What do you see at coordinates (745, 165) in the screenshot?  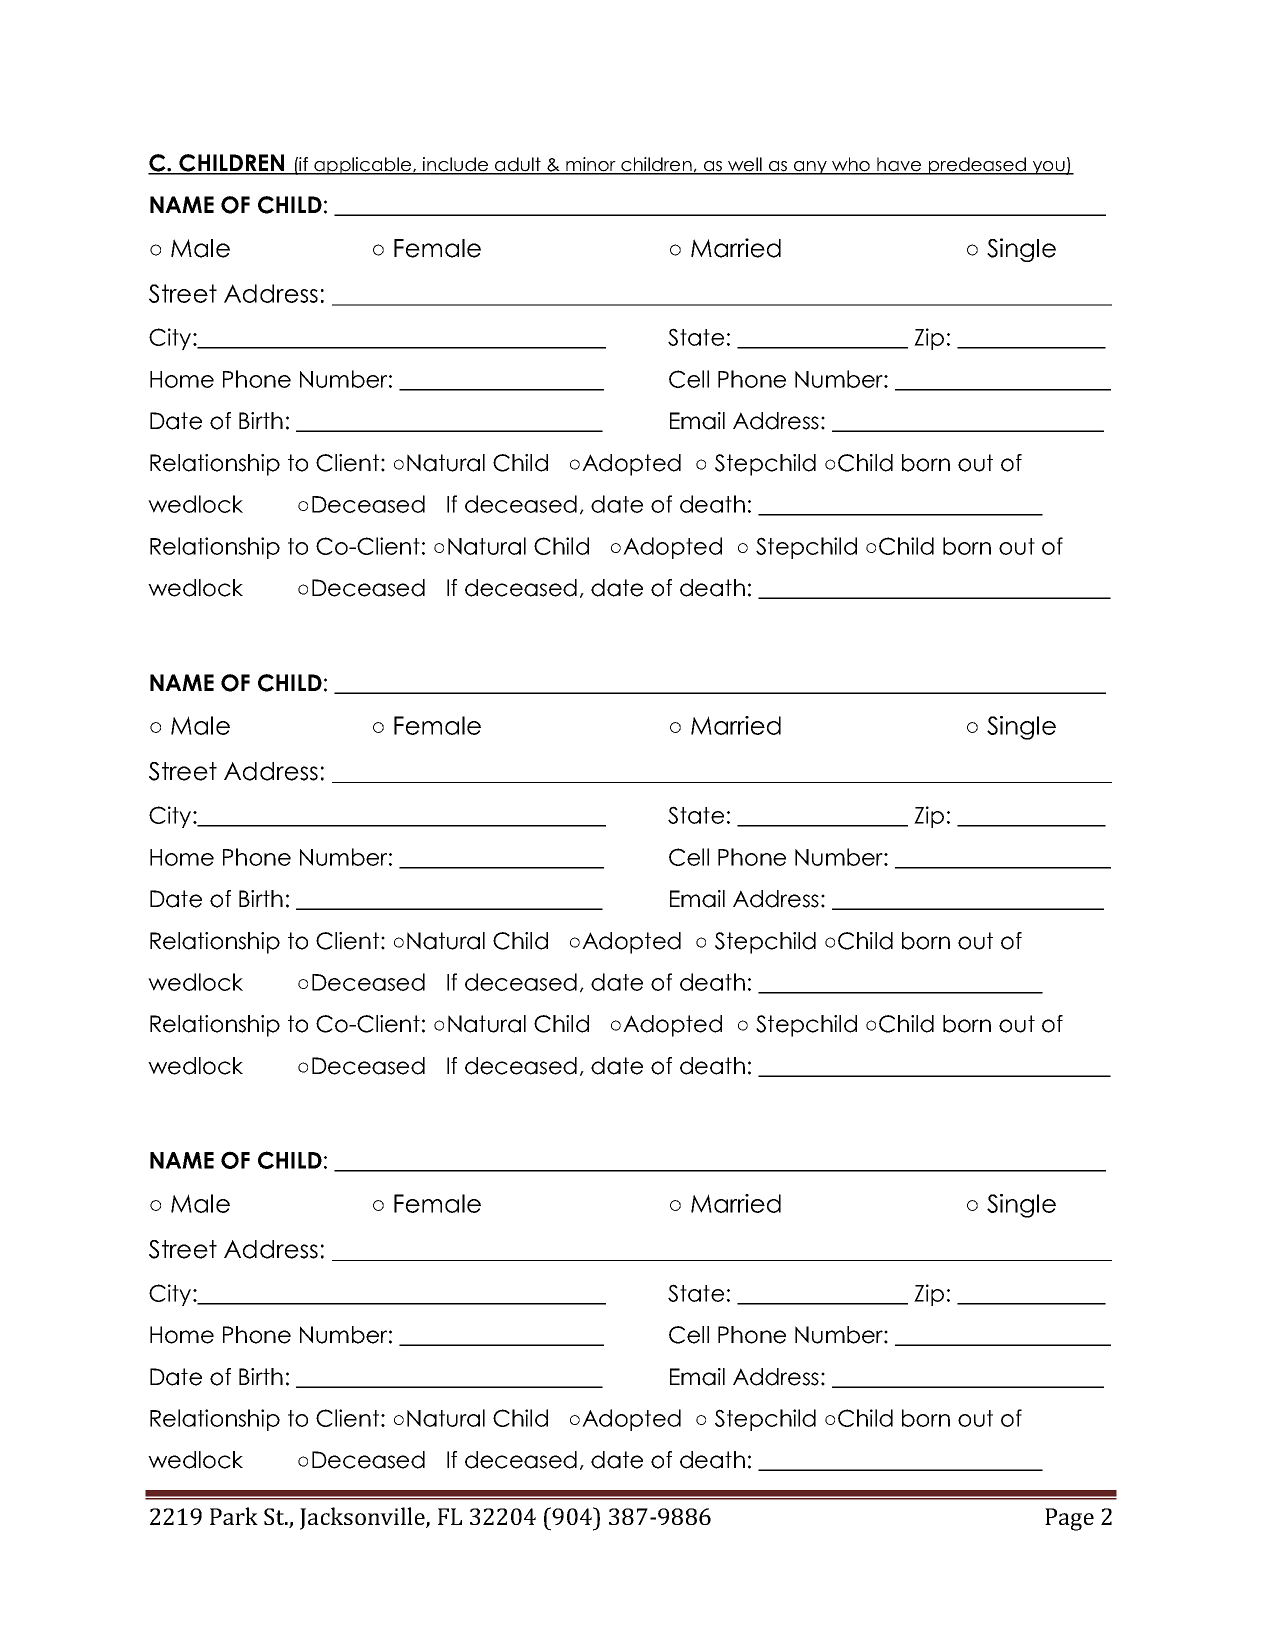 I see `well` at bounding box center [745, 165].
